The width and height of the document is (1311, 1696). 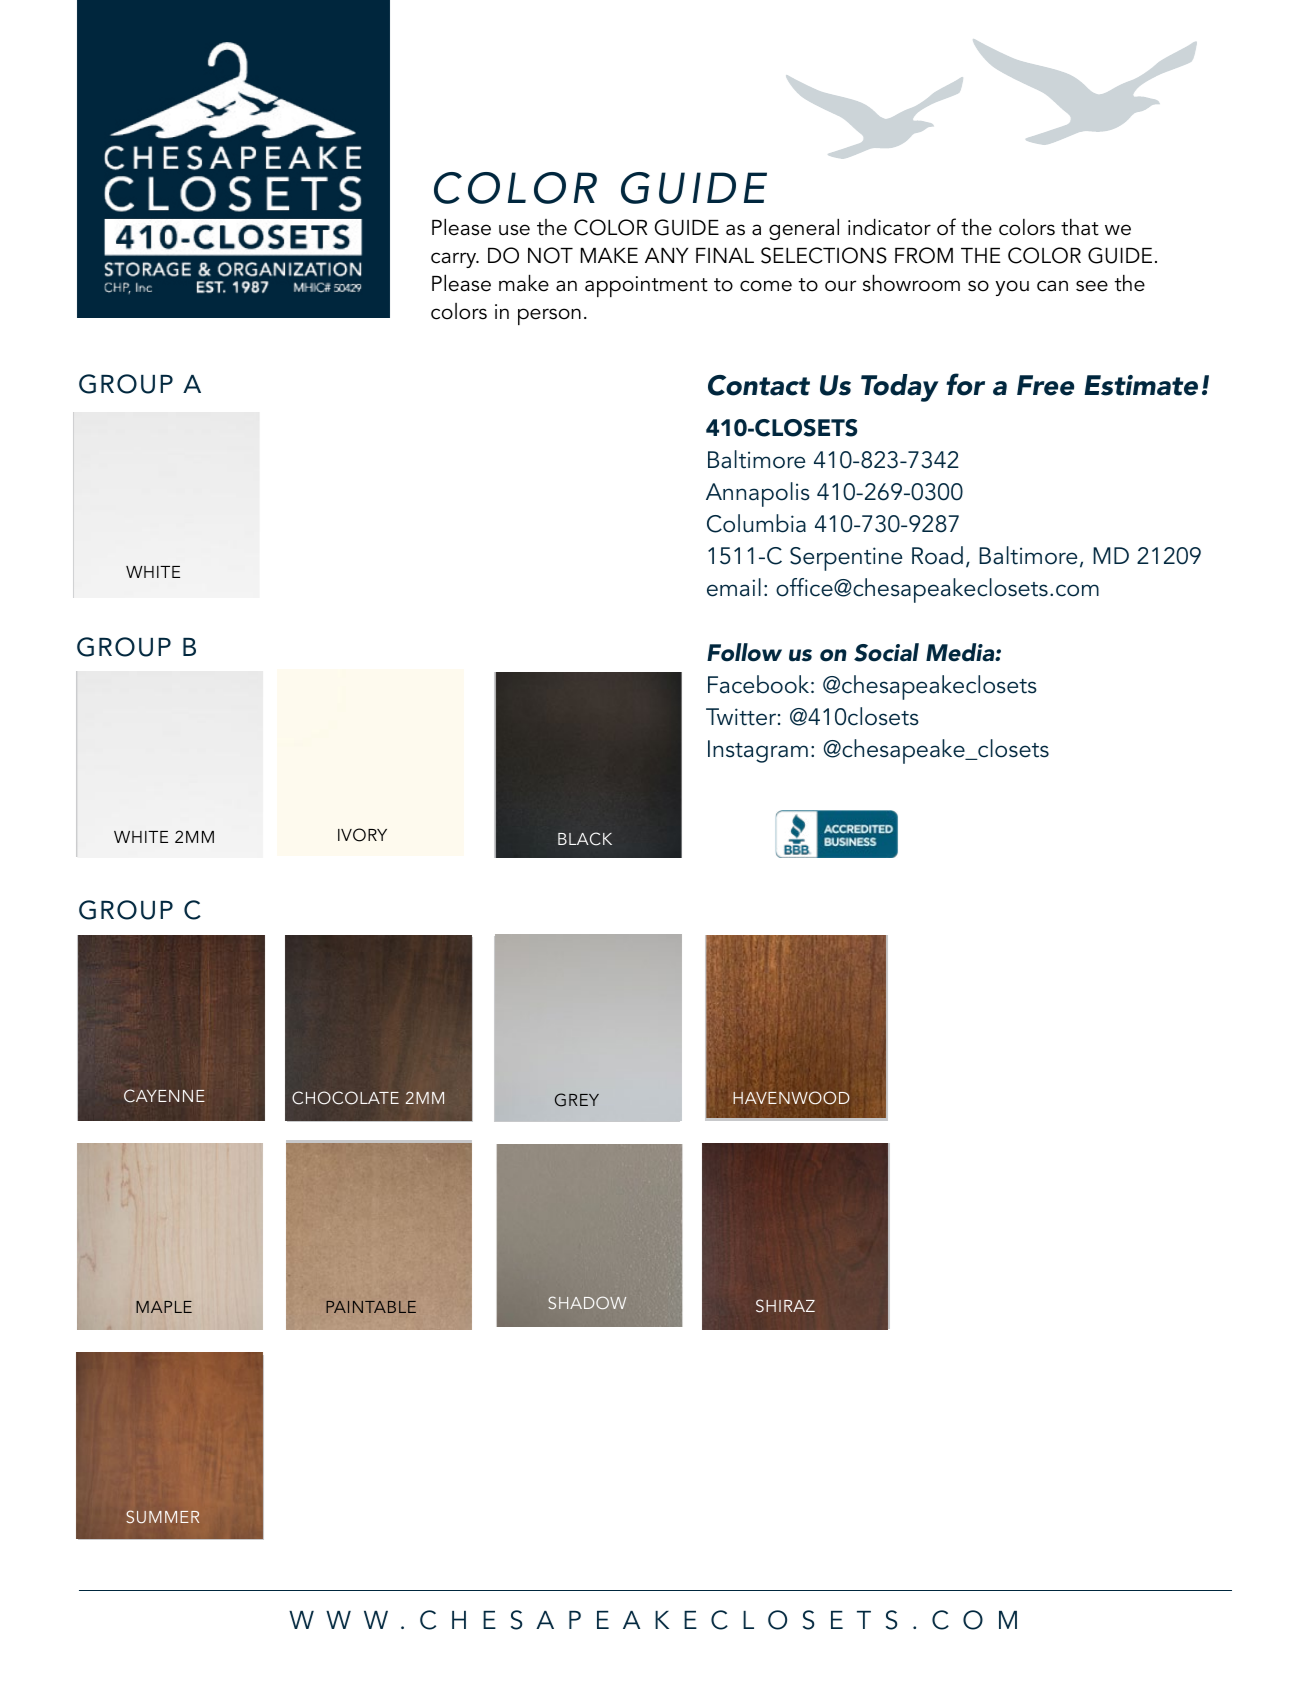 I want to click on GREY, so click(x=577, y=1100).
